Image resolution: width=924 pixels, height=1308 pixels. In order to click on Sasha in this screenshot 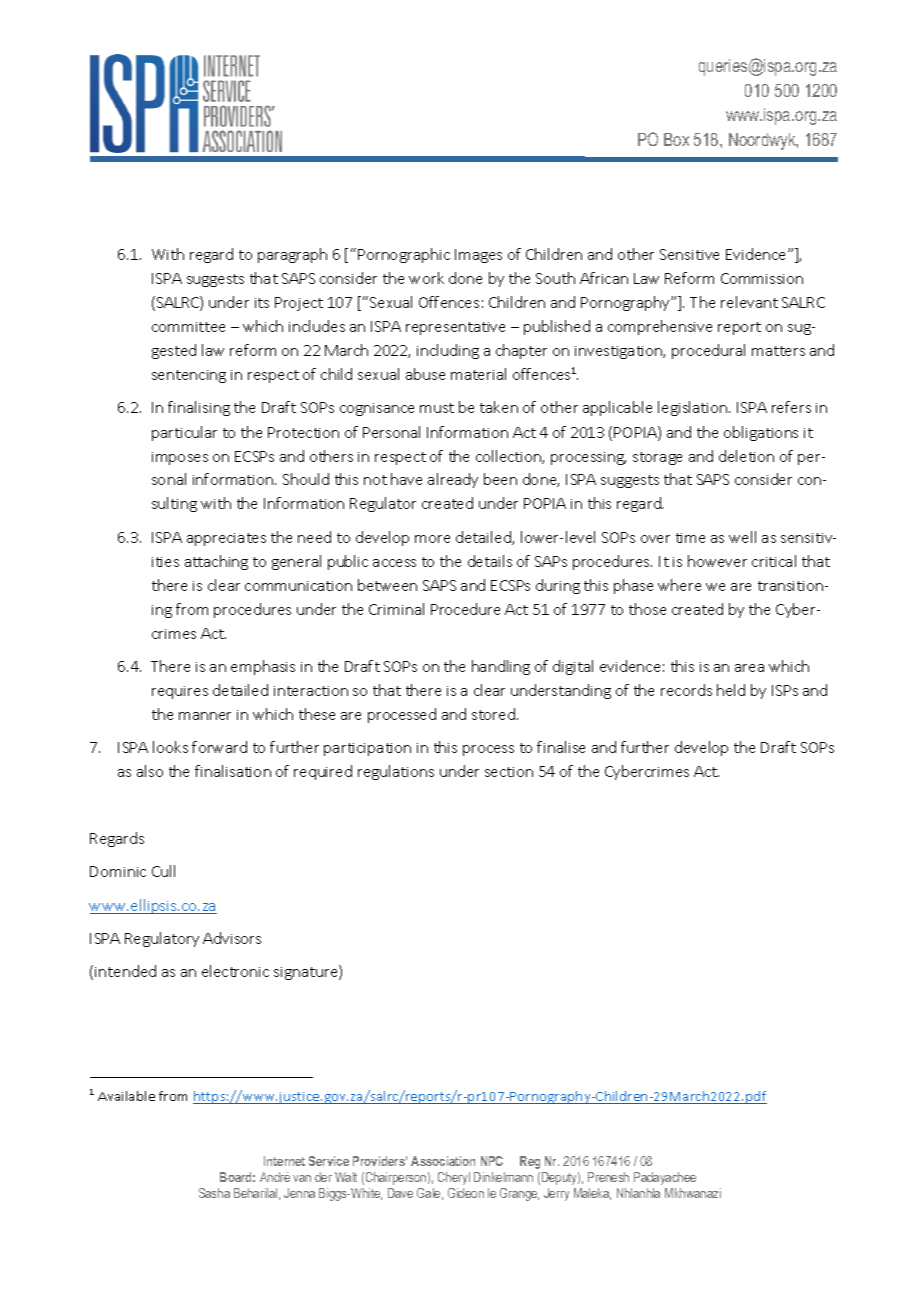, I will do `click(214, 1193)`.
